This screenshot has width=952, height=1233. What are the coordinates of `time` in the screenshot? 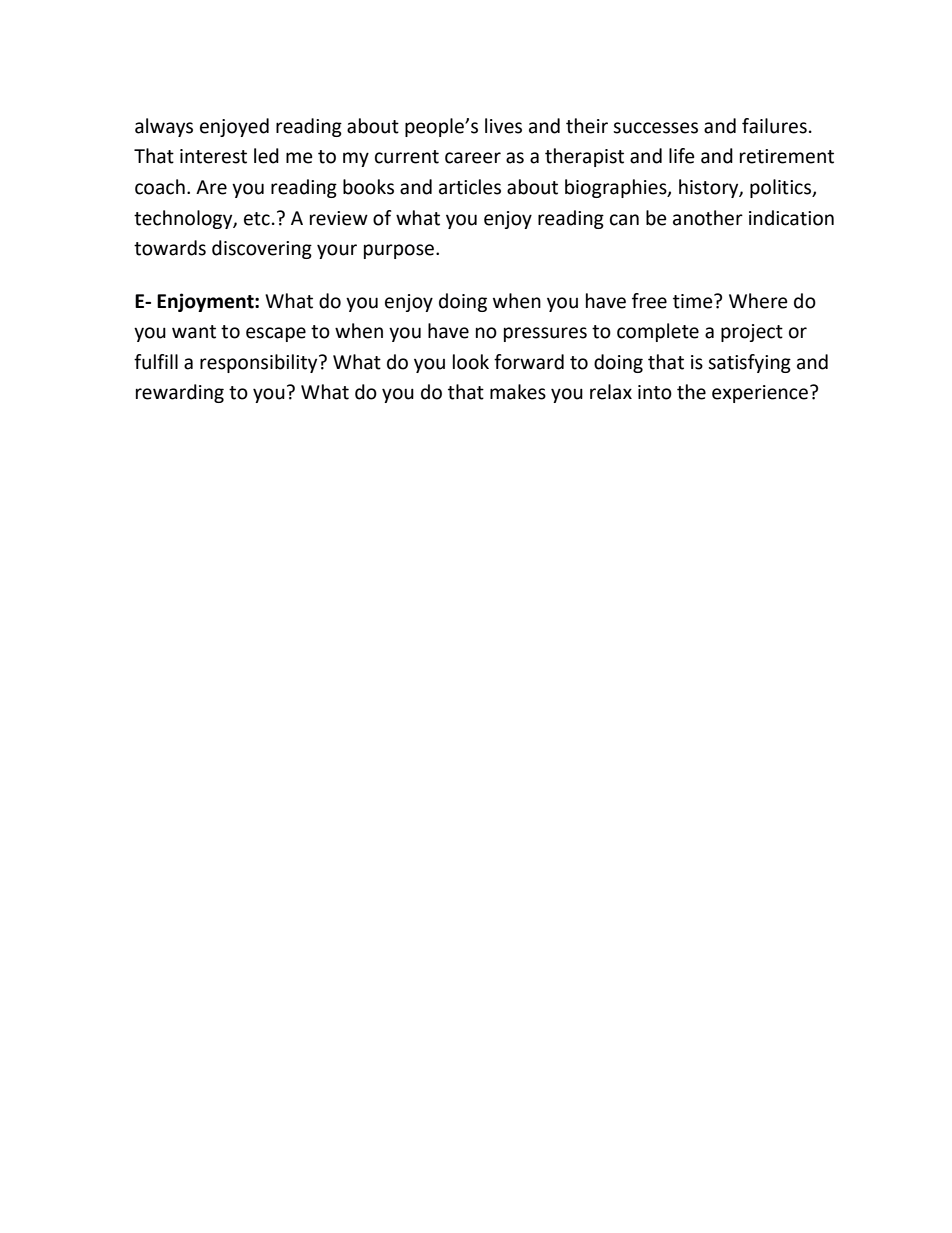 It's located at (694, 301).
